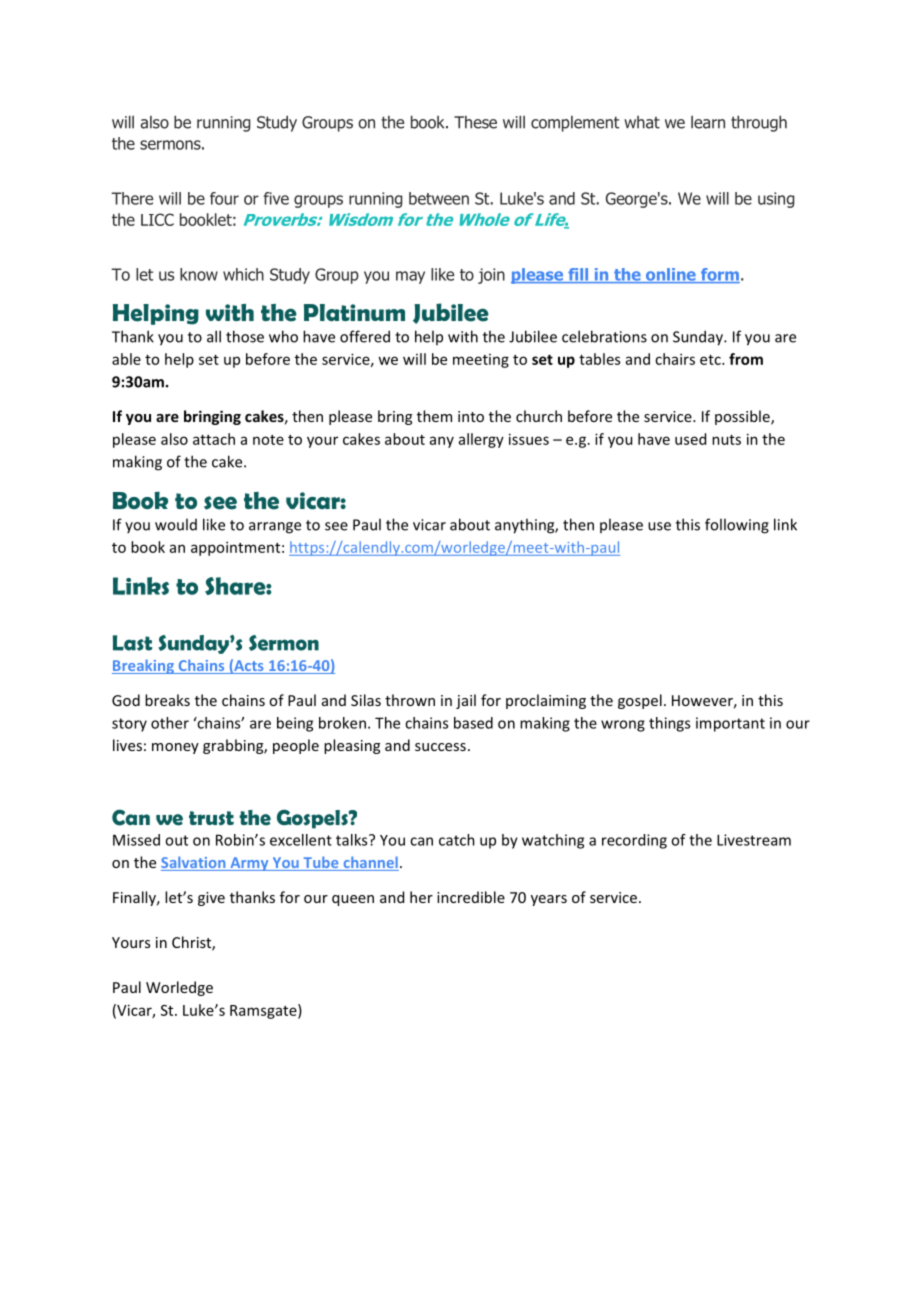 This image has height=1308, width=924. I want to click on following, so click(737, 526).
